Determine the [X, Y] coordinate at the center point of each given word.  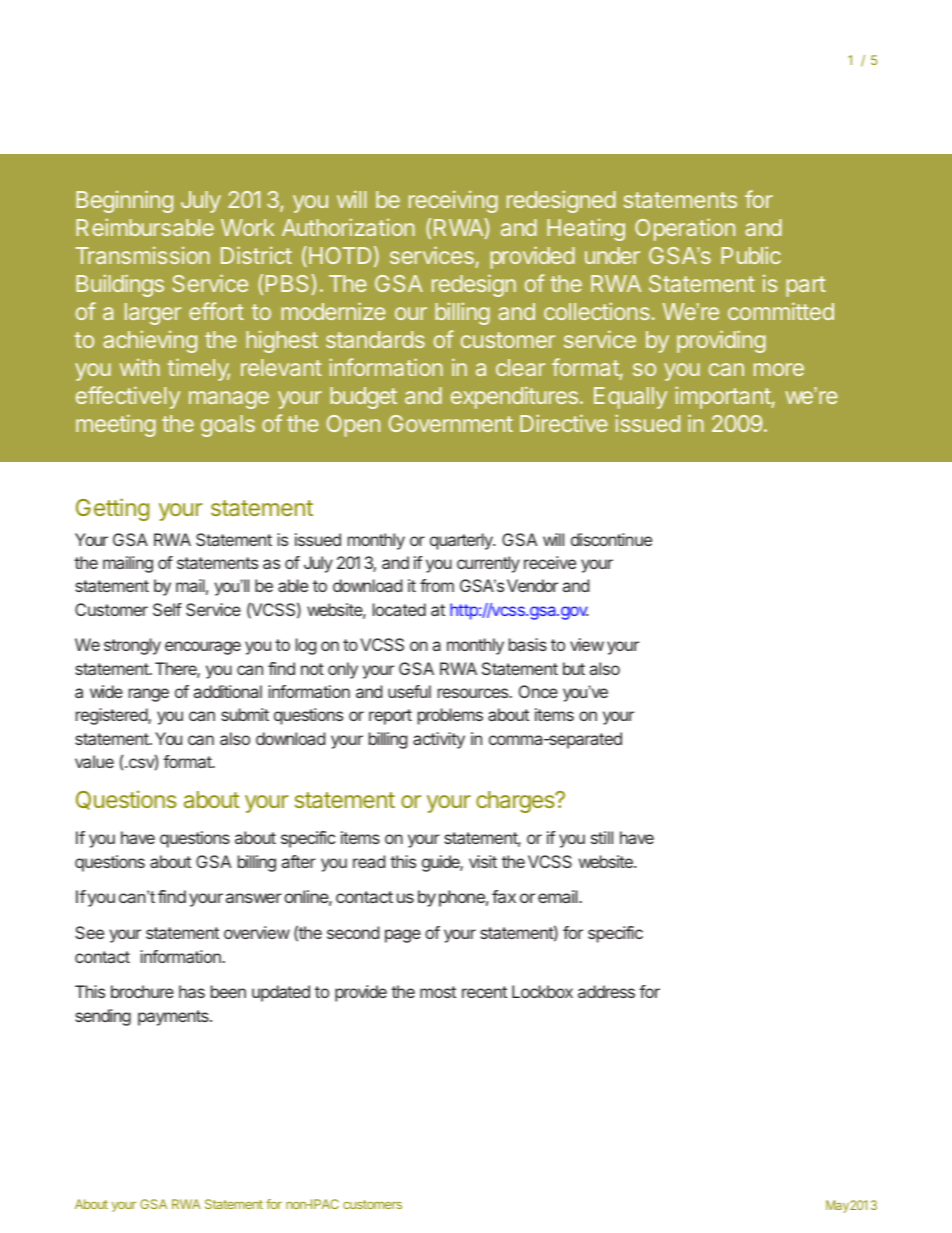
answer [254, 898]
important [723, 398]
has [192, 991]
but [574, 668]
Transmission [143, 255]
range [149, 695]
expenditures [514, 397]
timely [199, 369]
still [602, 837]
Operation [685, 229]
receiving [453, 202]
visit [483, 861]
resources [474, 693]
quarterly [462, 541]
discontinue [611, 539]
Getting [112, 509]
